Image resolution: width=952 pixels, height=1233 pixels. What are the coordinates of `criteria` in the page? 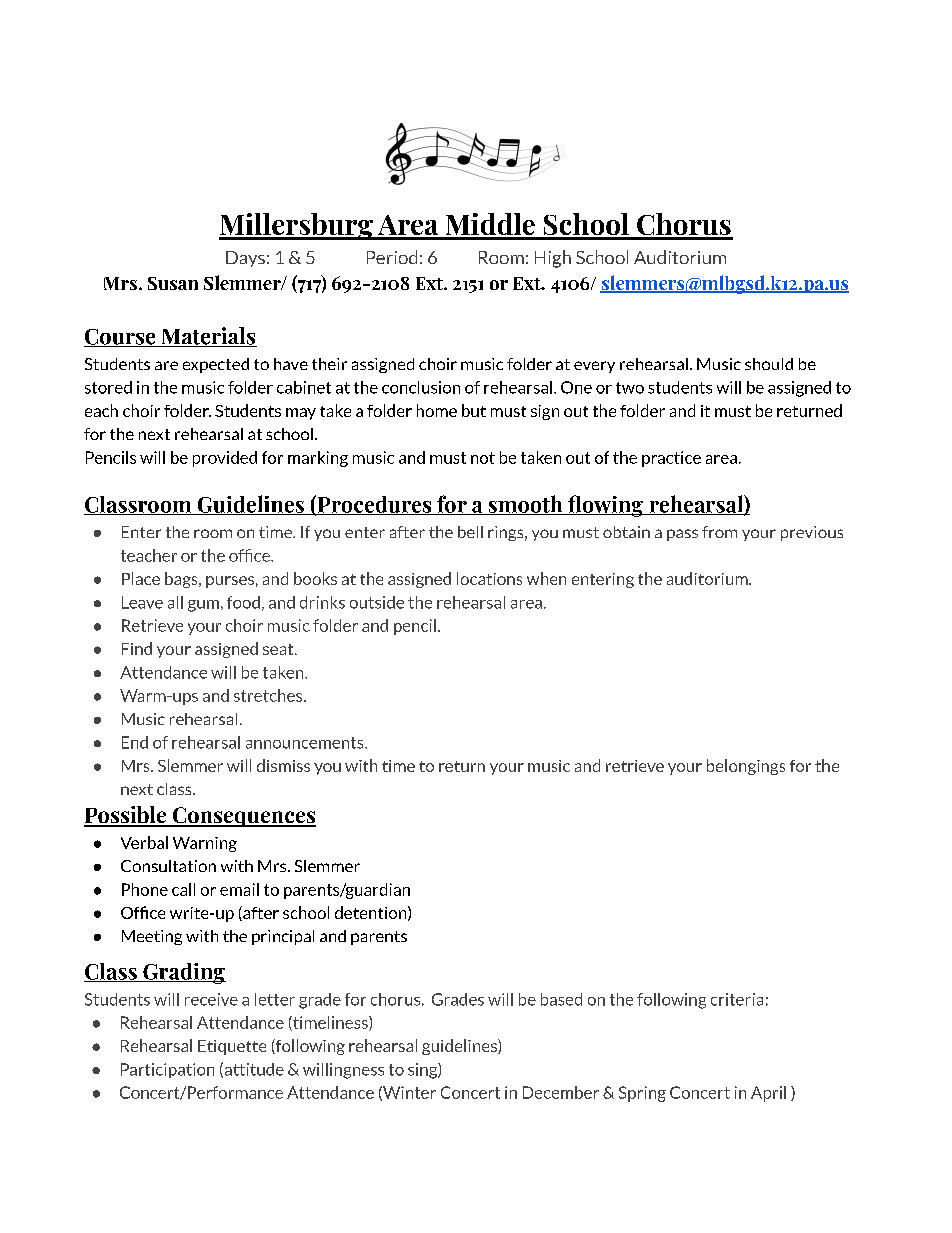 It's located at (737, 999).
